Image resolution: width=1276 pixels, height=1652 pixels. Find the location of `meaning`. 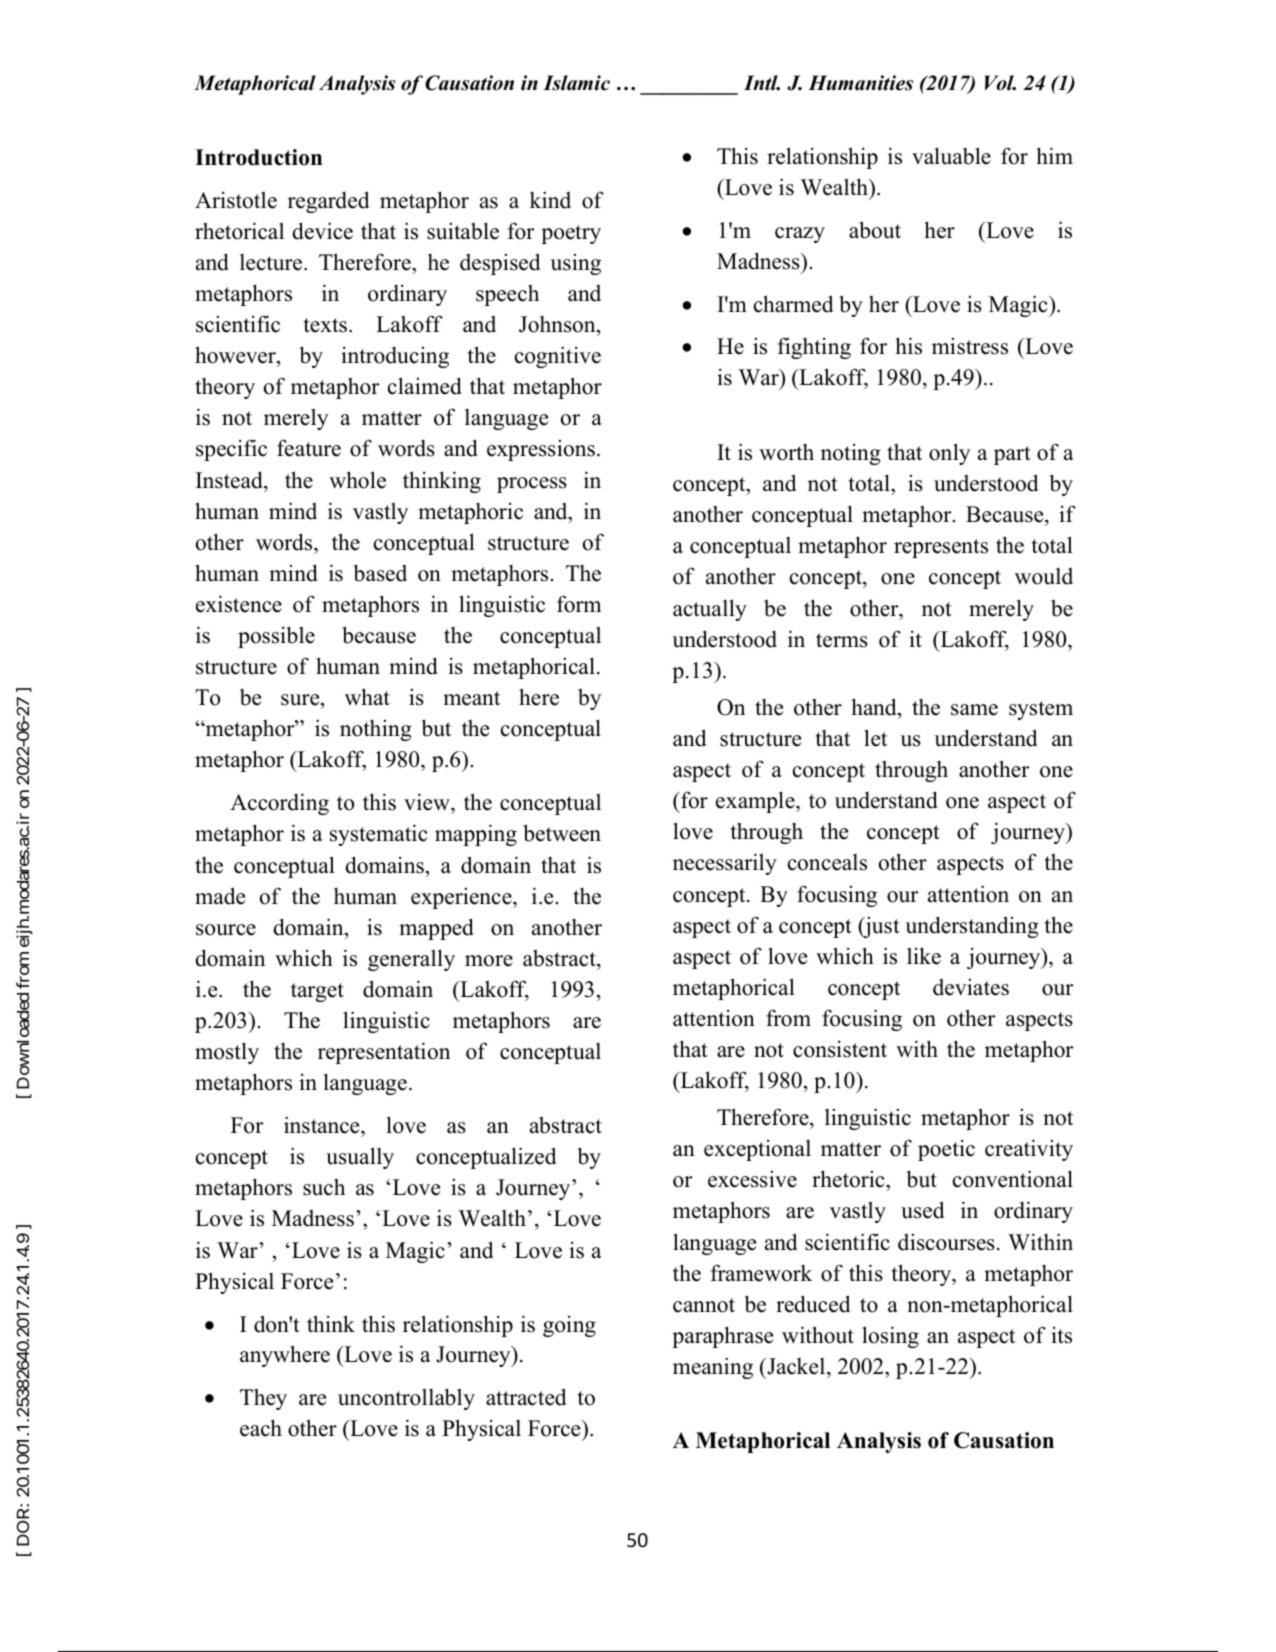

meaning is located at coordinates (713, 1368).
